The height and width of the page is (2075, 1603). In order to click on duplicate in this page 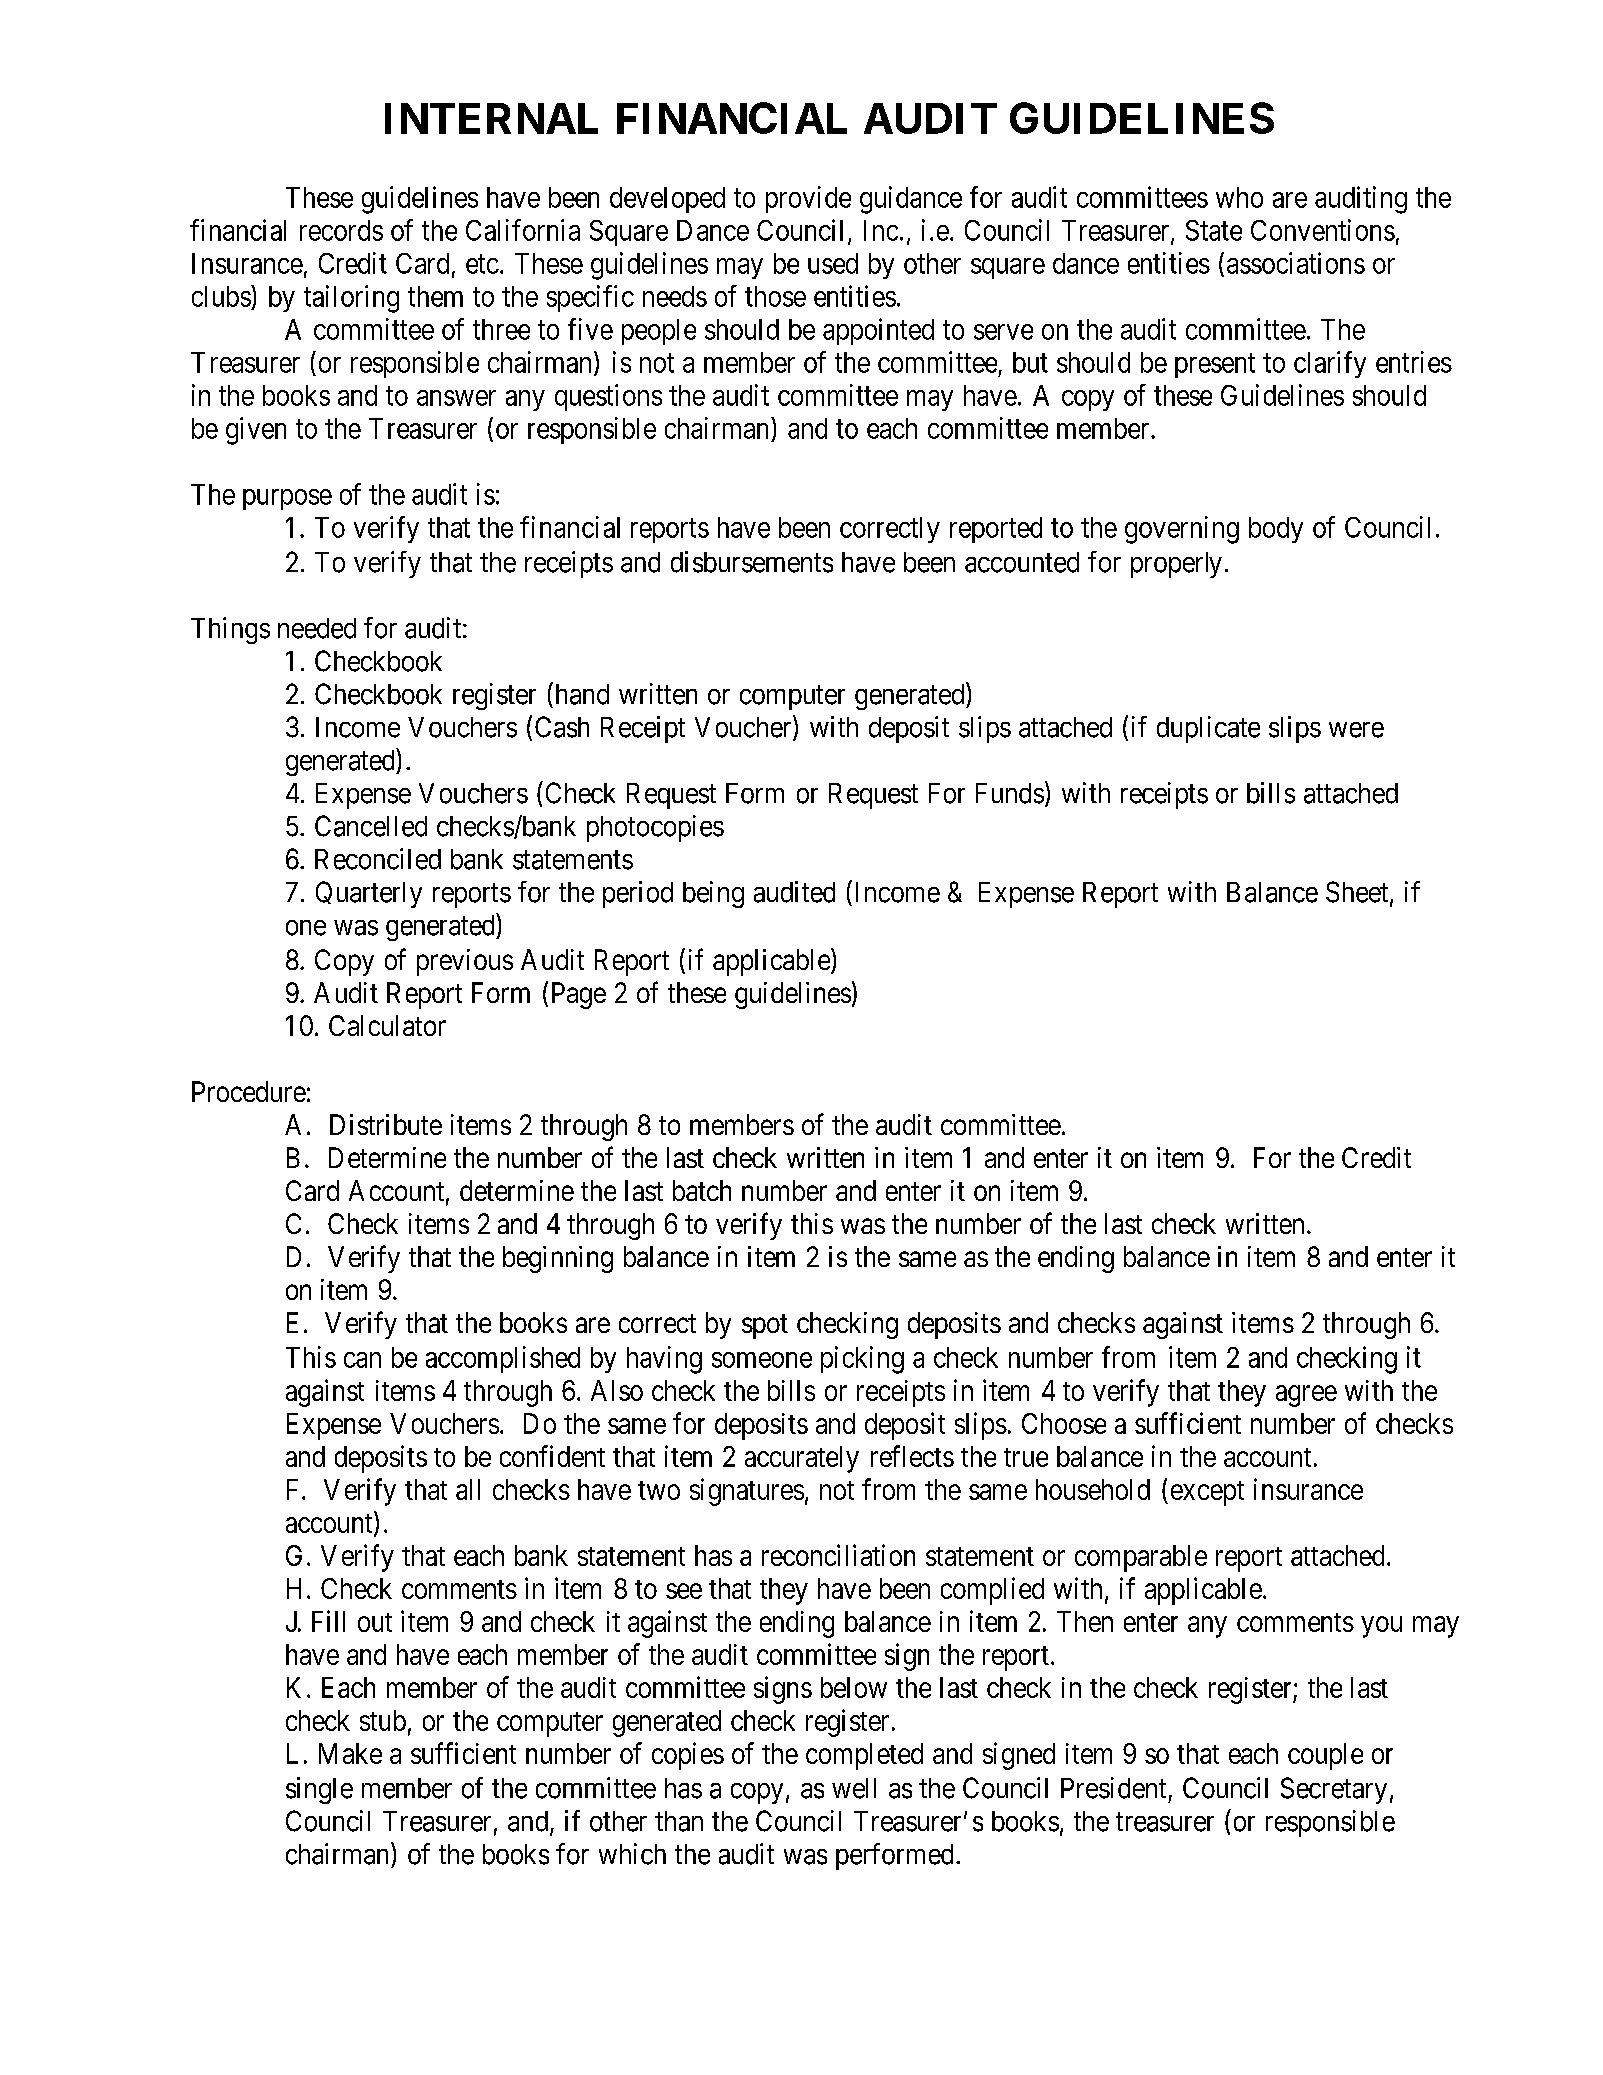, I will do `click(1208, 729)`.
